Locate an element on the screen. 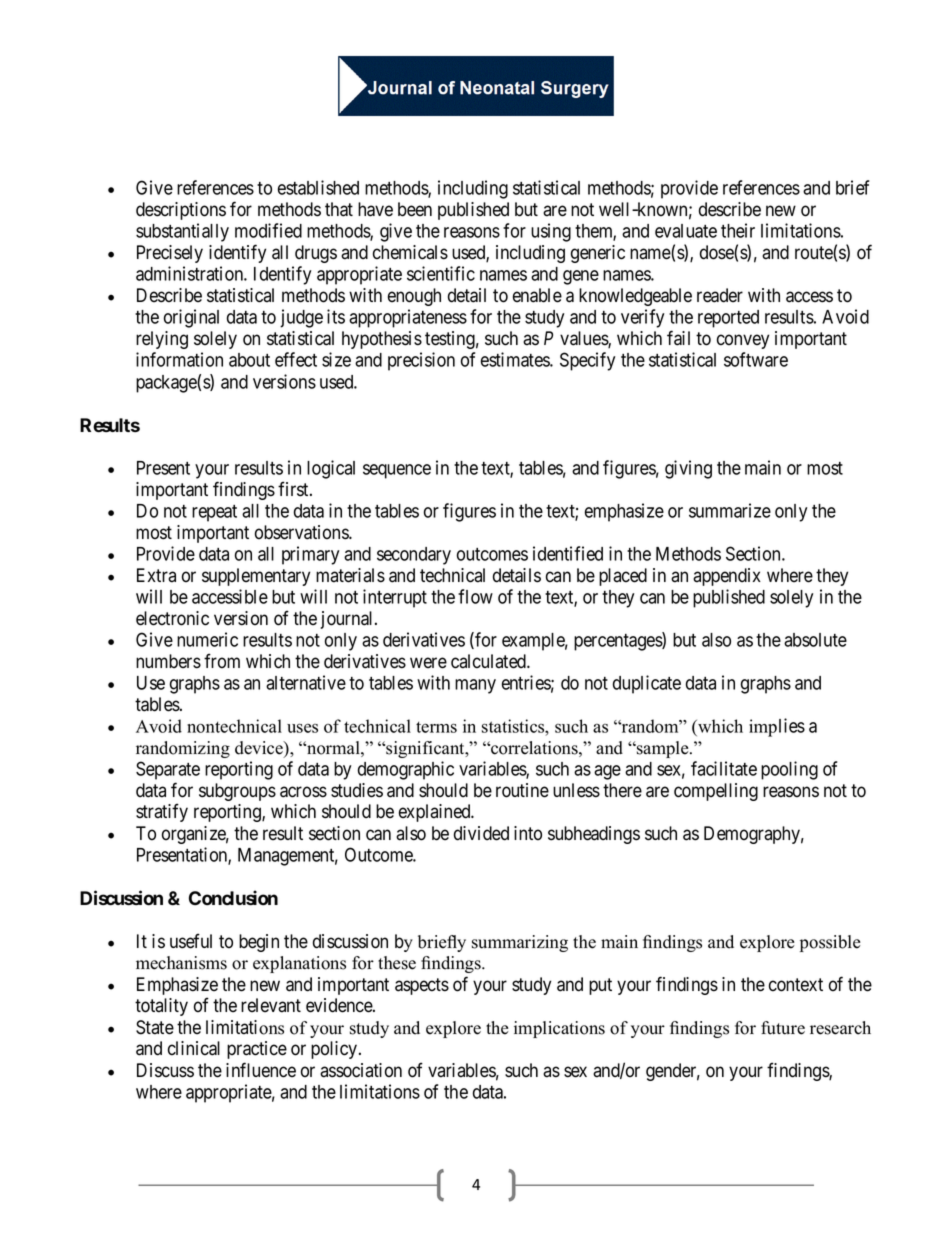 The image size is (952, 1233). numeric is located at coordinates (207, 639).
